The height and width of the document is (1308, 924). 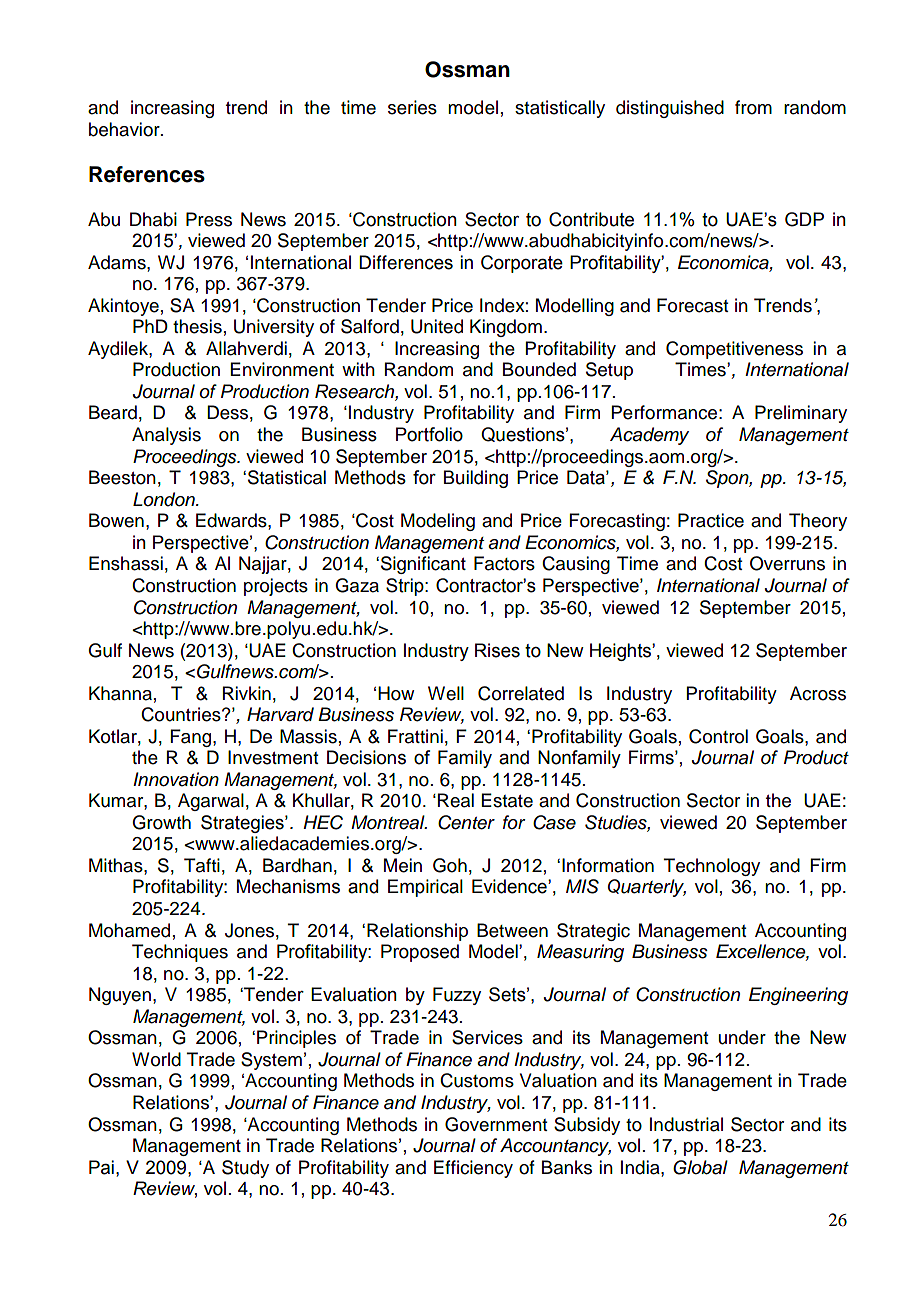 What do you see at coordinates (753, 107) in the document?
I see `from` at bounding box center [753, 107].
